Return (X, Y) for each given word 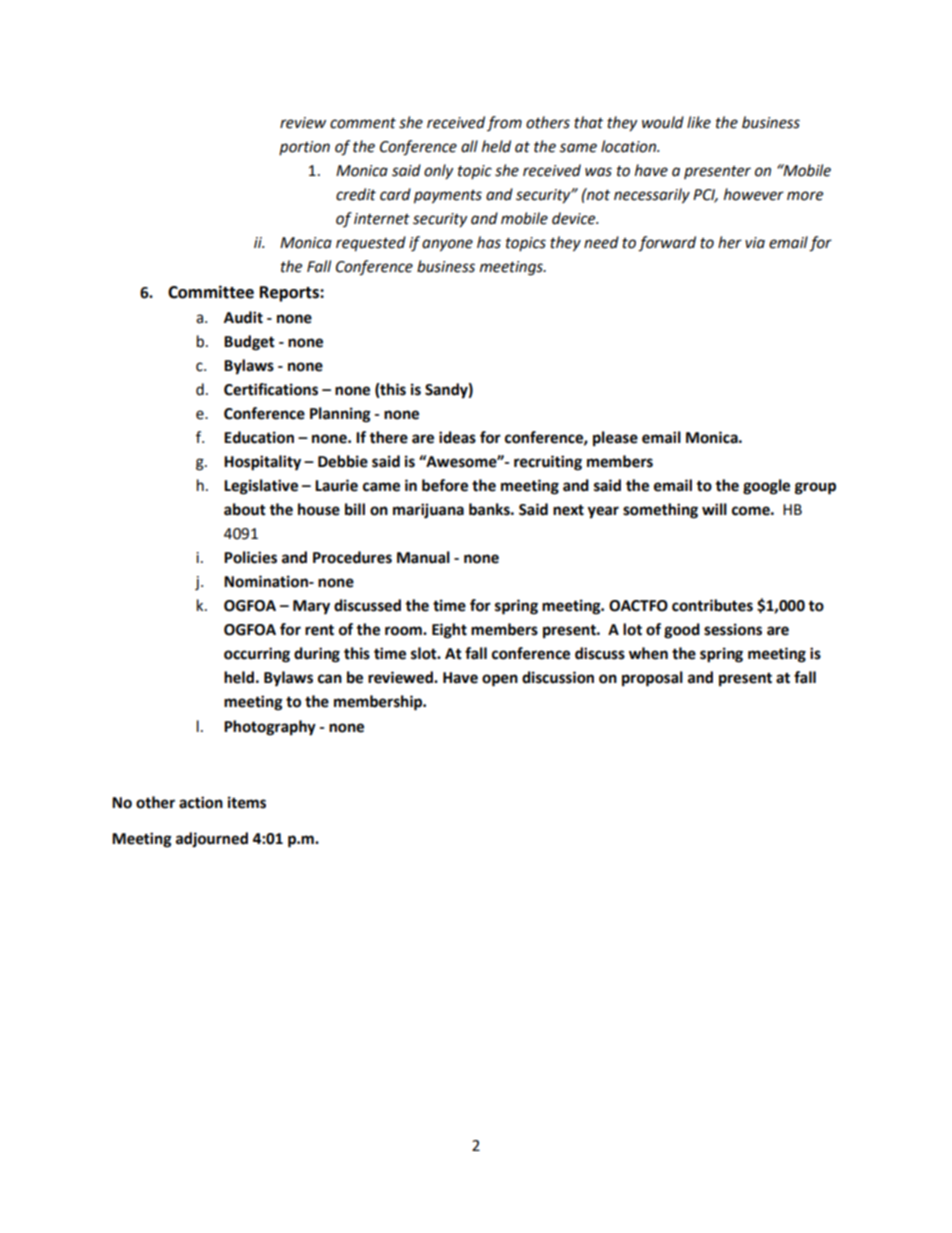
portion (304, 148)
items (247, 802)
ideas (457, 437)
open (500, 680)
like (699, 122)
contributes (712, 605)
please (615, 439)
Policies (250, 557)
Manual (423, 557)
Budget (249, 343)
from (504, 123)
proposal (652, 679)
